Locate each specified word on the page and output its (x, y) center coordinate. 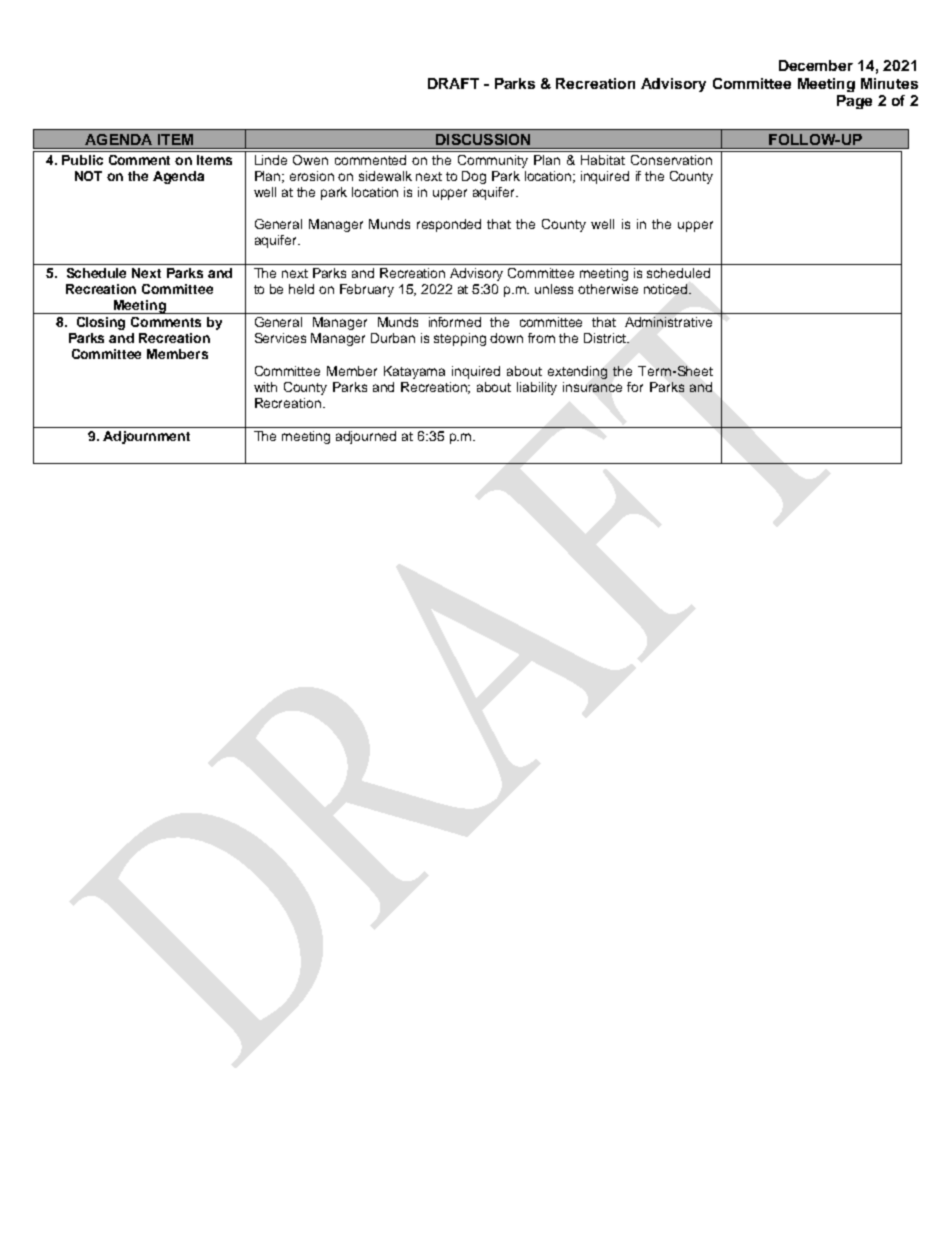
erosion (312, 176)
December (816, 65)
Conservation (671, 160)
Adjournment (146, 437)
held (301, 289)
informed (455, 322)
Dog (474, 177)
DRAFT (453, 83)
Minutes (889, 83)
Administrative (668, 322)
